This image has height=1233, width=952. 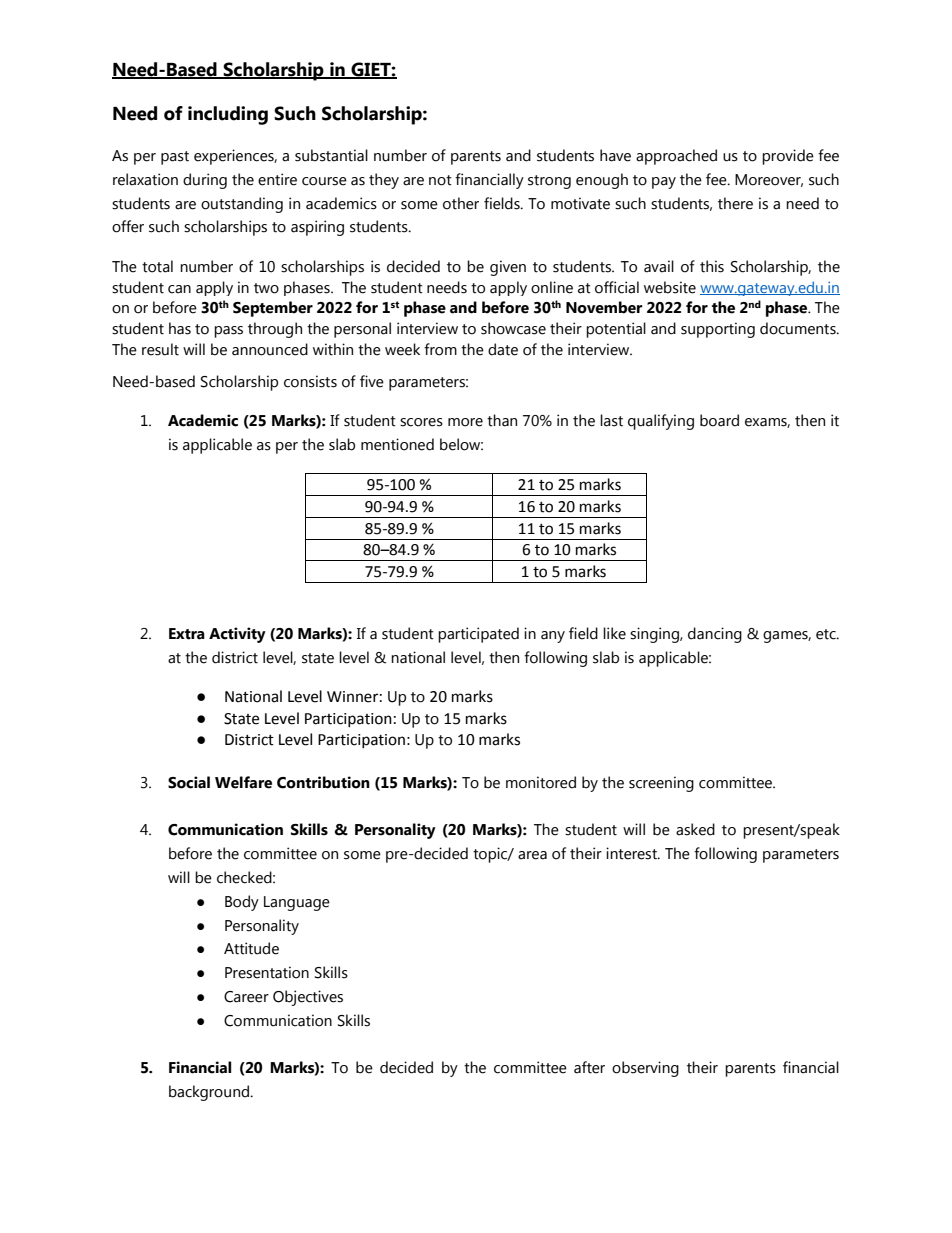 What do you see at coordinates (175, 158) in the image?
I see `past` at bounding box center [175, 158].
